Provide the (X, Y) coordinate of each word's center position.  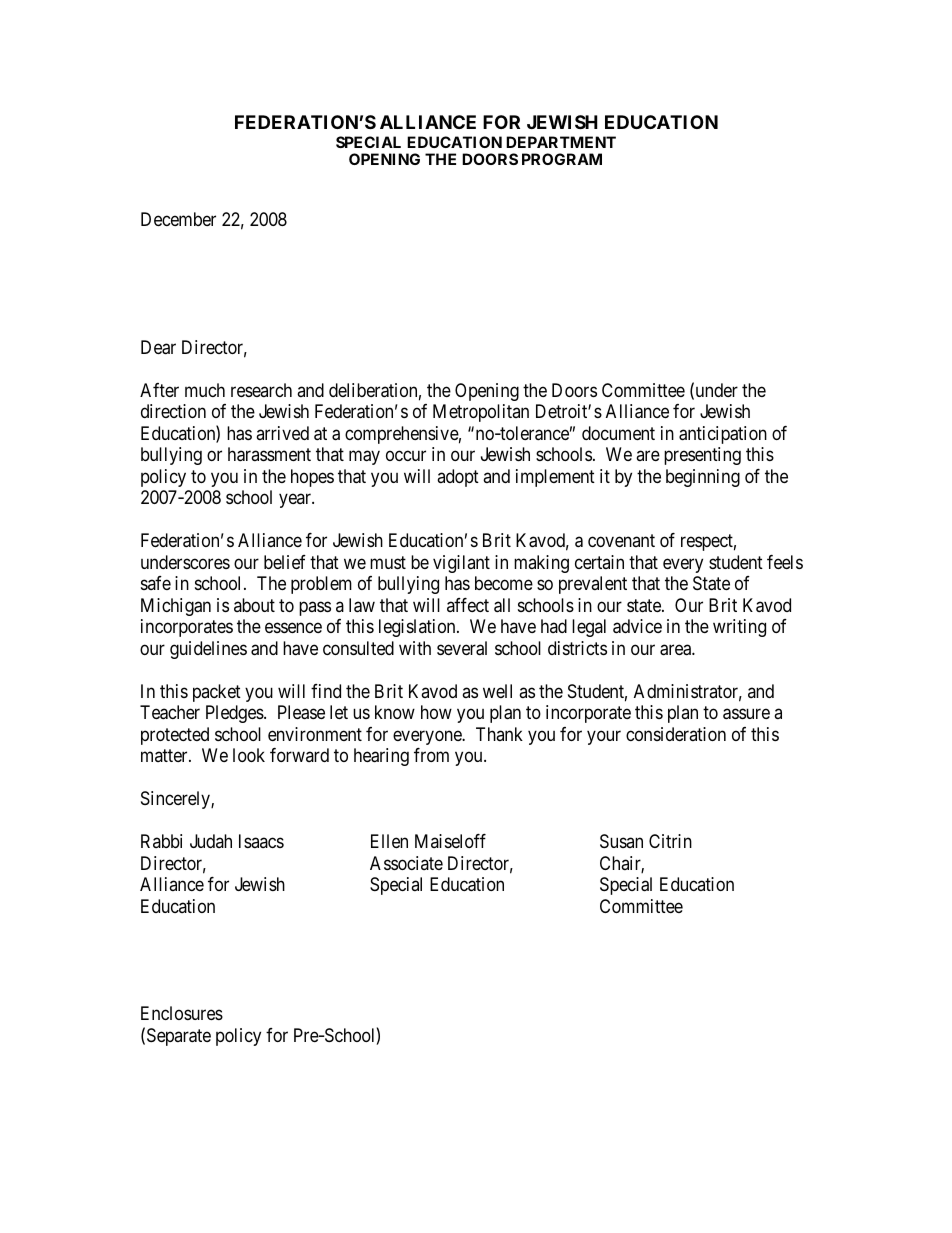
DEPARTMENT (561, 142)
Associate (406, 863)
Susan (621, 841)
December (178, 219)
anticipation (723, 435)
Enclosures (182, 1013)
